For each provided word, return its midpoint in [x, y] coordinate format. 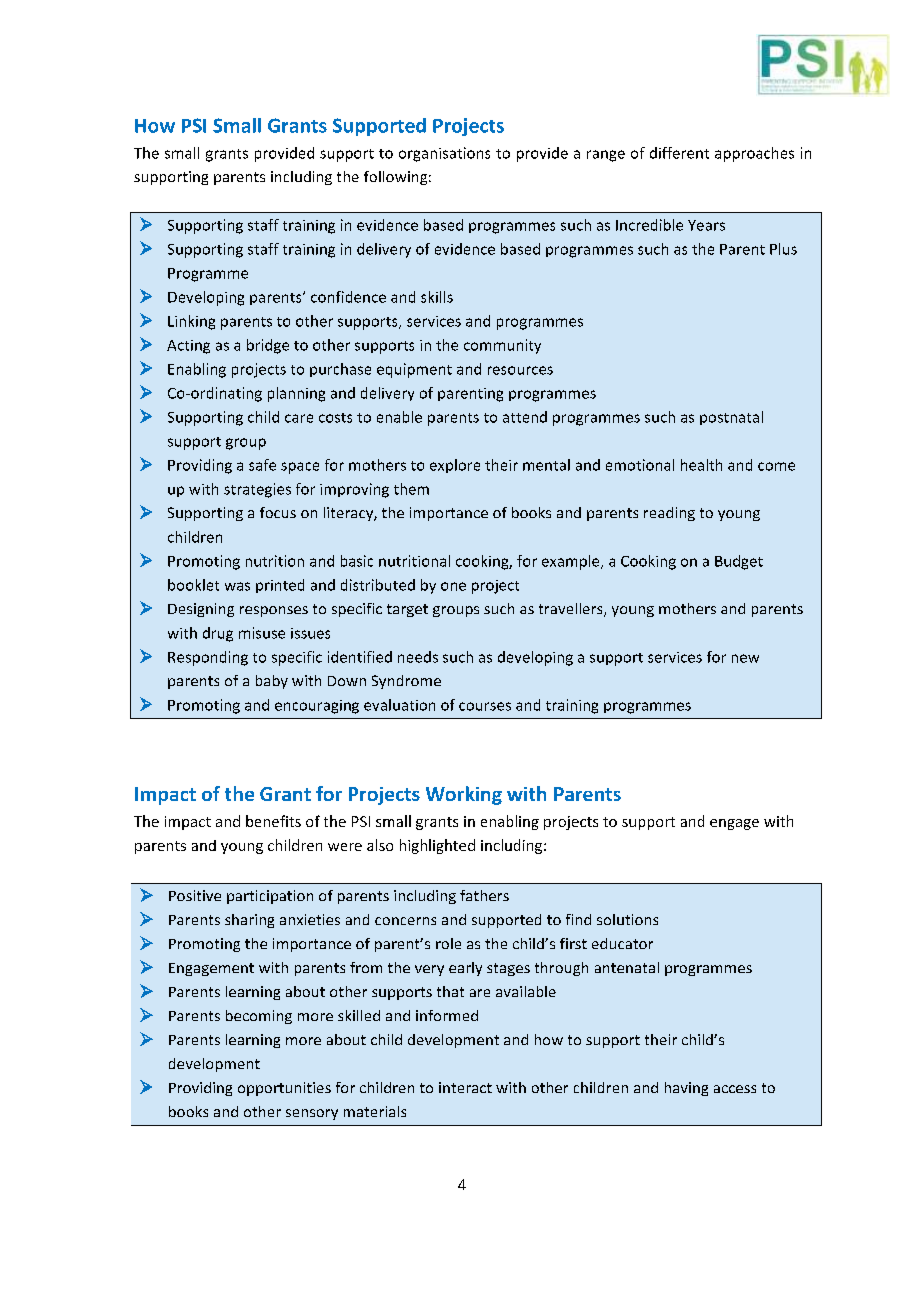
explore [455, 466]
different [679, 153]
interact [465, 1087]
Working [464, 795]
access [735, 1089]
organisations [444, 154]
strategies [257, 490]
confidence [348, 297]
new [745, 658]
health [701, 465]
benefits [273, 821]
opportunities [284, 1089]
